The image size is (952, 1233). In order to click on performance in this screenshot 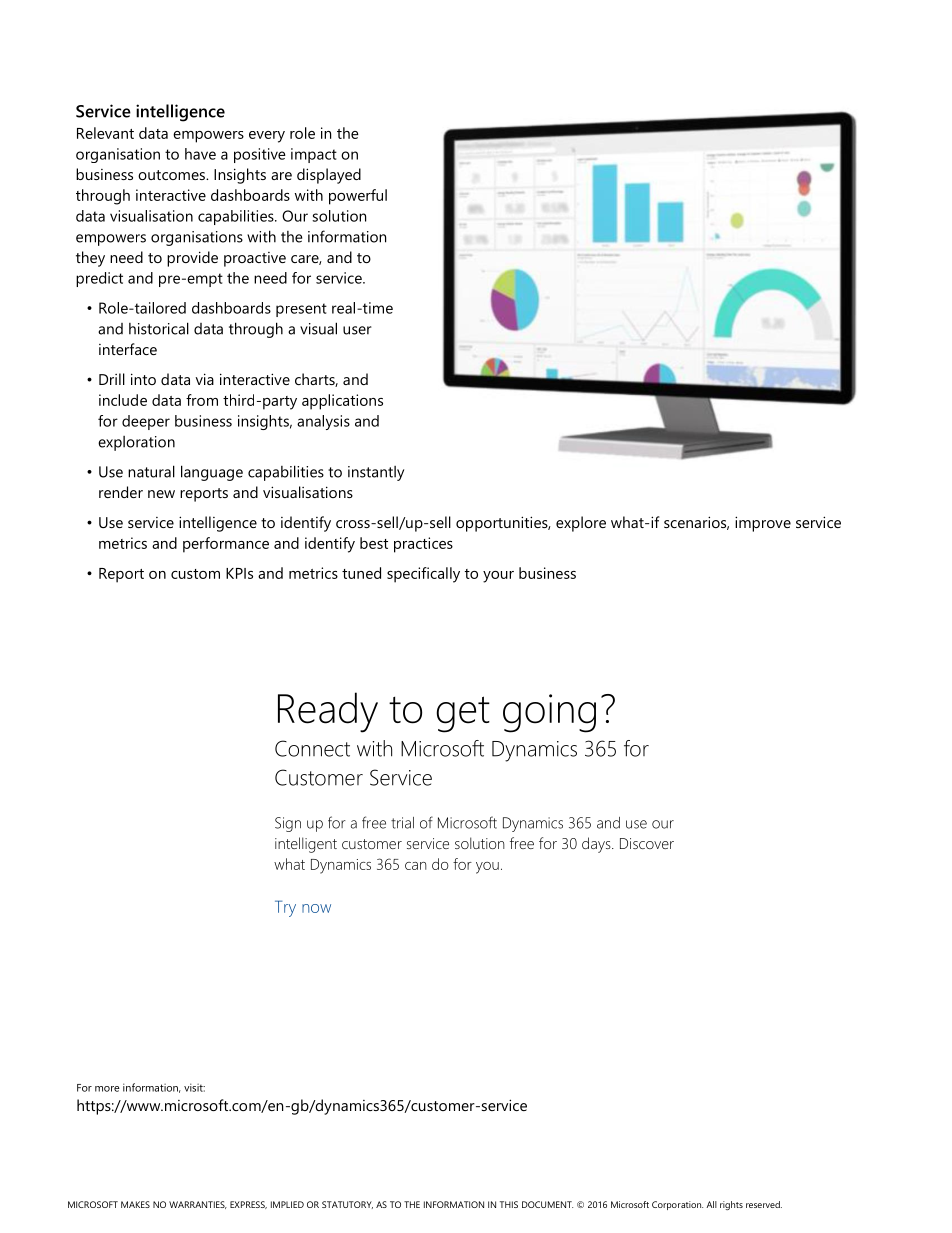, I will do `click(226, 545)`.
